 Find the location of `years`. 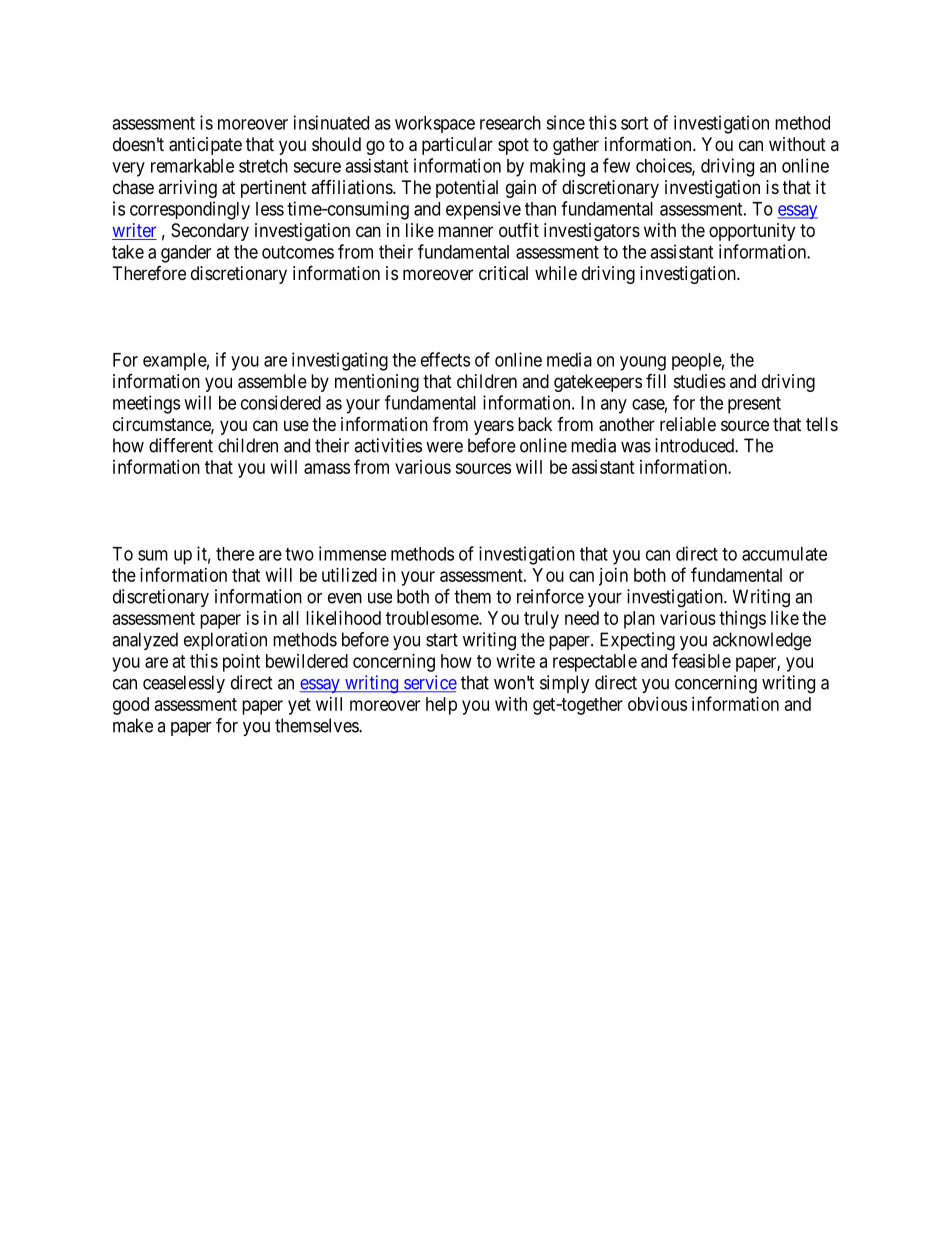

years is located at coordinates (494, 427).
